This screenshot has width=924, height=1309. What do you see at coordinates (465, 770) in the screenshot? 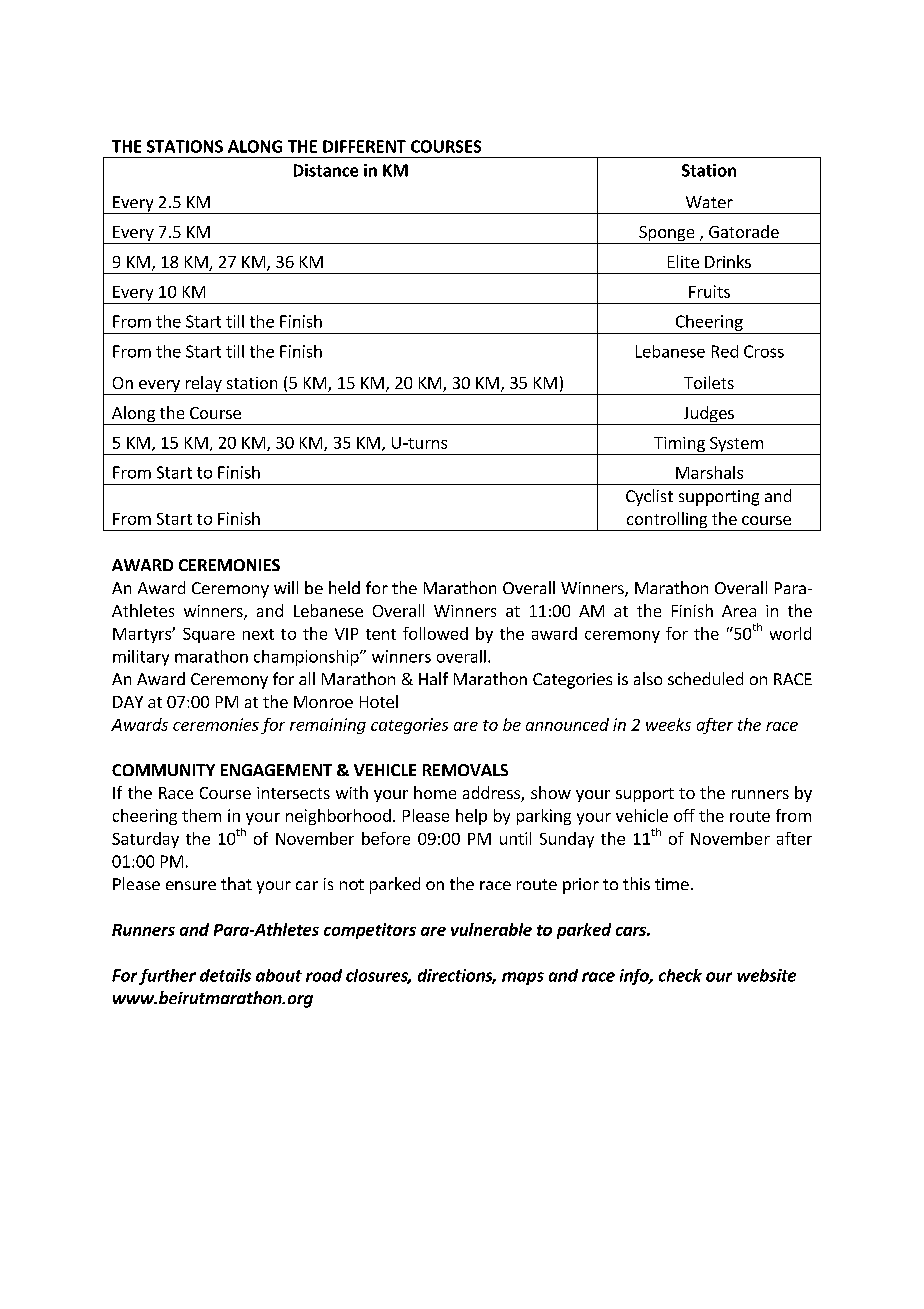
I see `REMOVALS` at bounding box center [465, 770].
